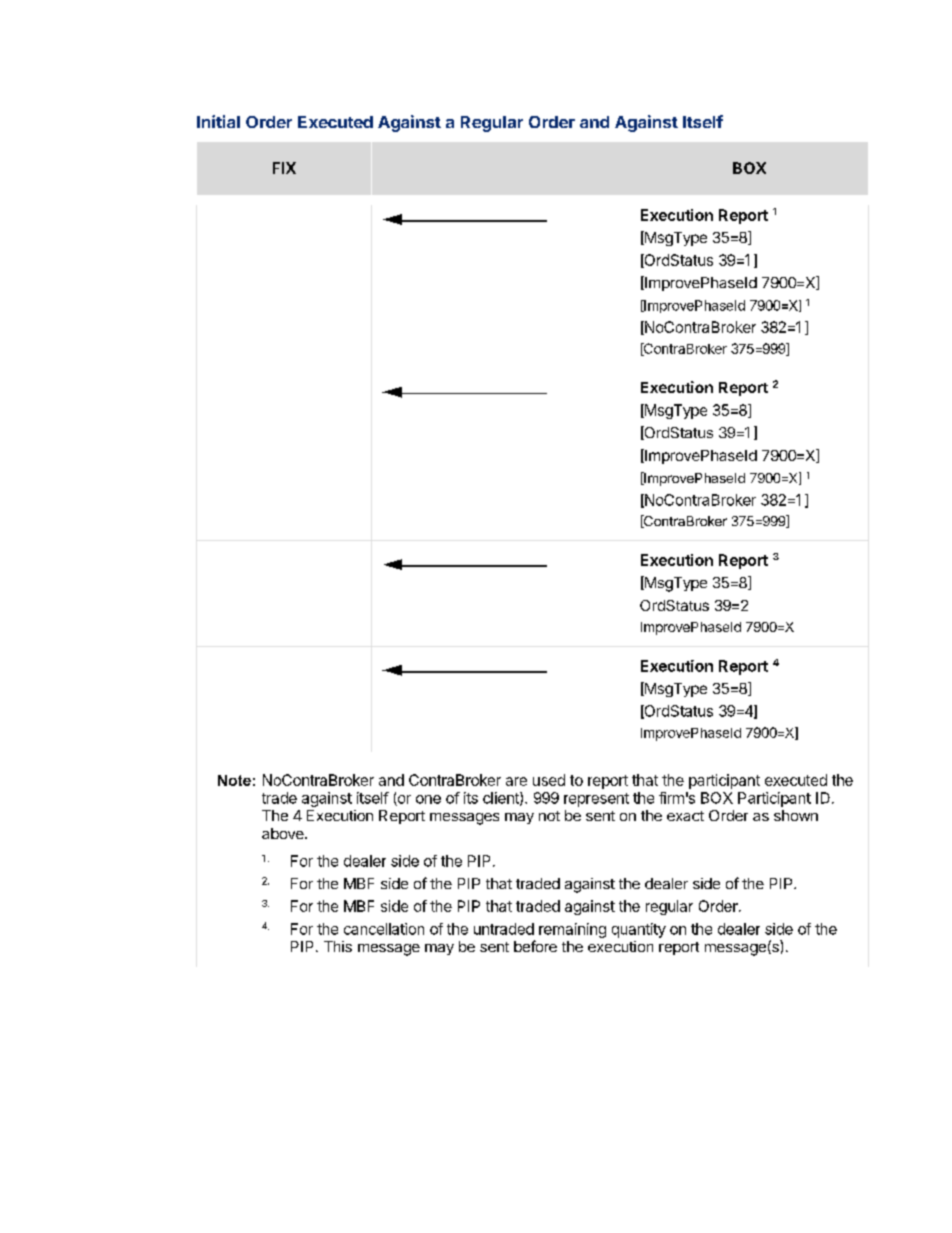  I want to click on used, so click(549, 780).
